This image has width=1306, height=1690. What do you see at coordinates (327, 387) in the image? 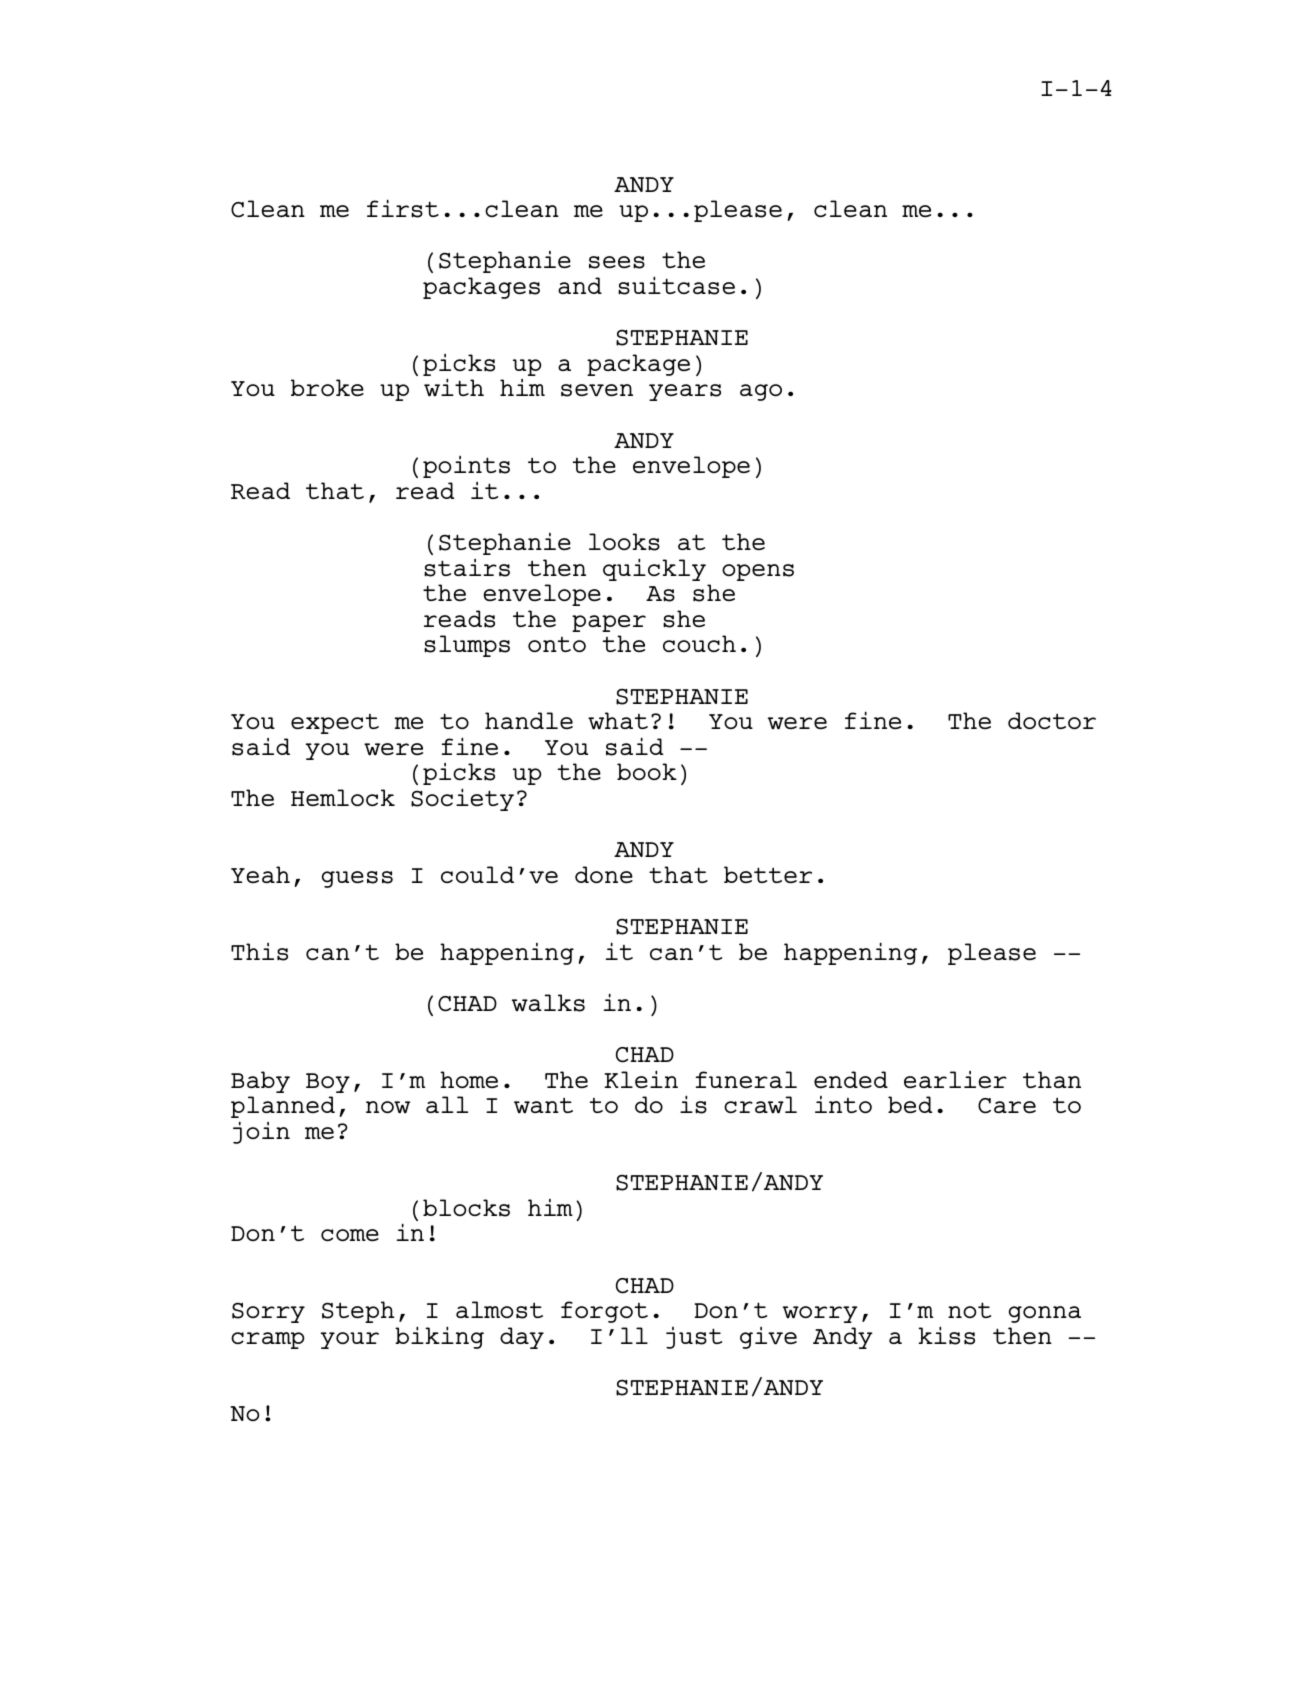
I see `broke` at bounding box center [327, 387].
